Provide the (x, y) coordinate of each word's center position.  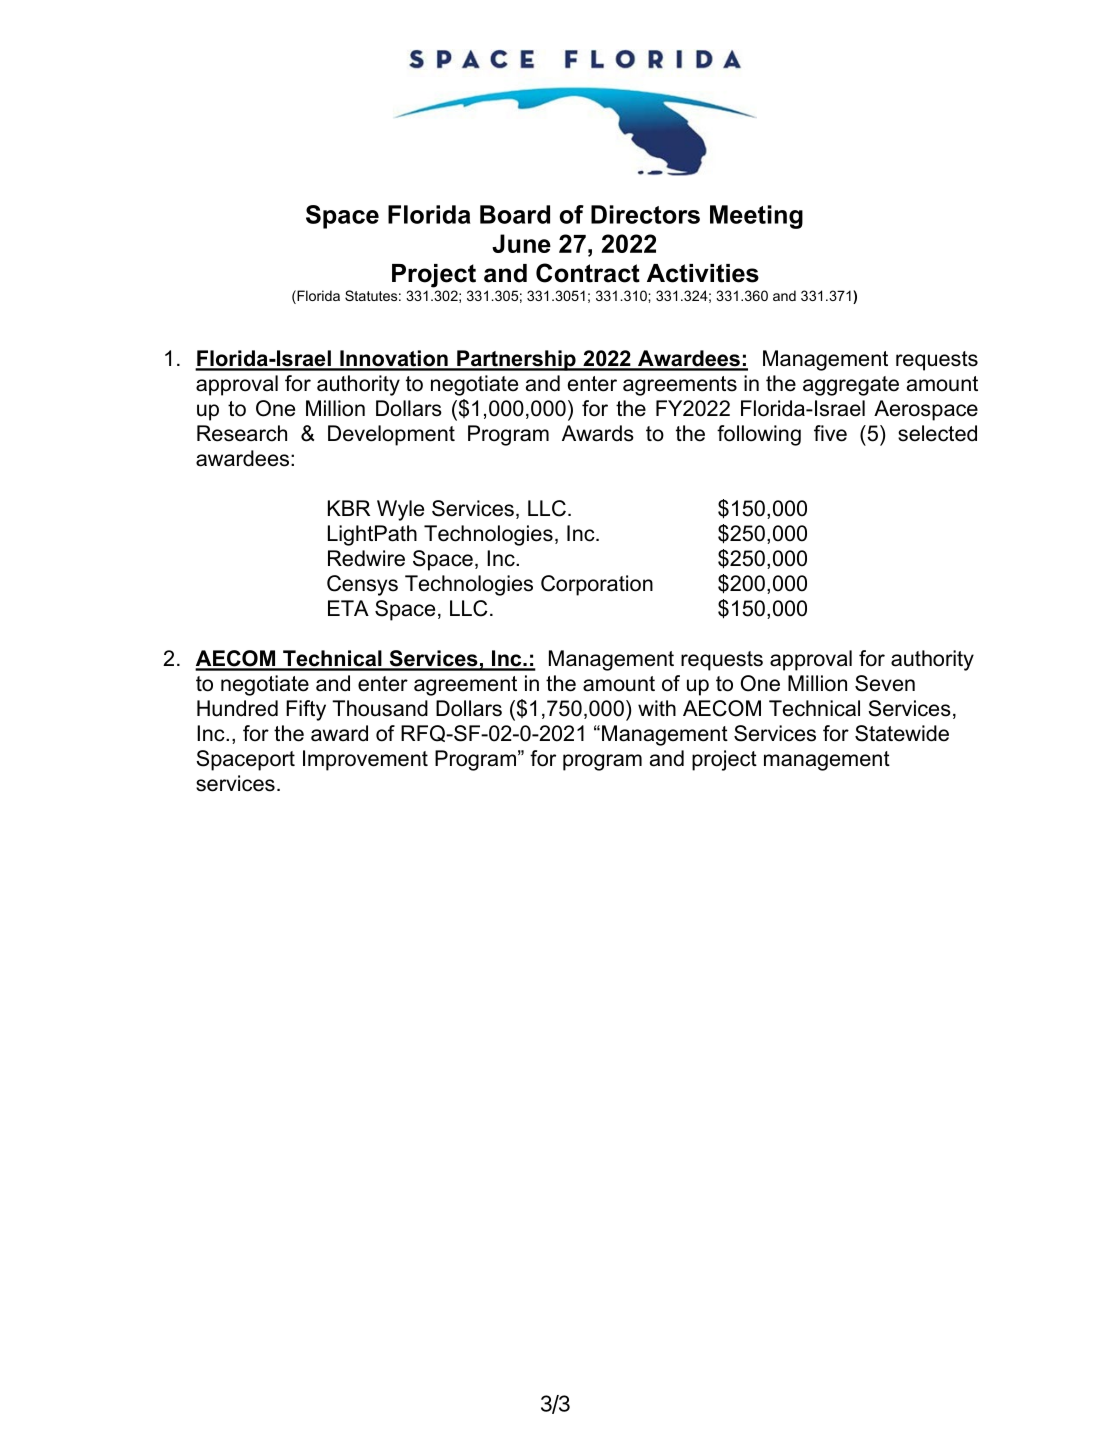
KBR (349, 508)
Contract (588, 273)
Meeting (756, 217)
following (759, 435)
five (830, 433)
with (657, 708)
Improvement (365, 760)
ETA (348, 608)
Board (515, 214)
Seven (885, 683)
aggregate (851, 386)
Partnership (516, 360)
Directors (645, 214)
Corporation (597, 585)
